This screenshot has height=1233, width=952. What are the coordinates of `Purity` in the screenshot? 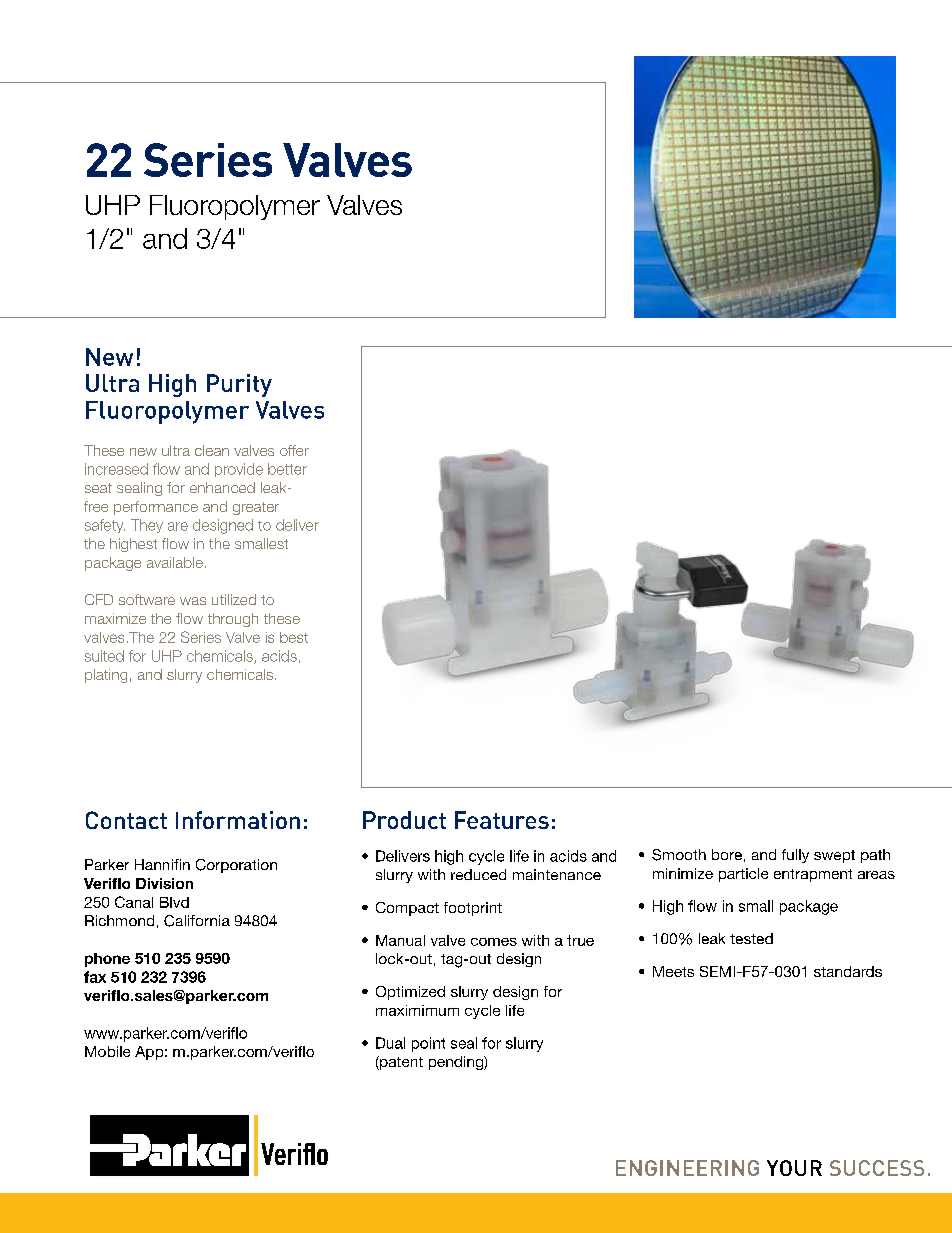 It's located at (239, 385).
